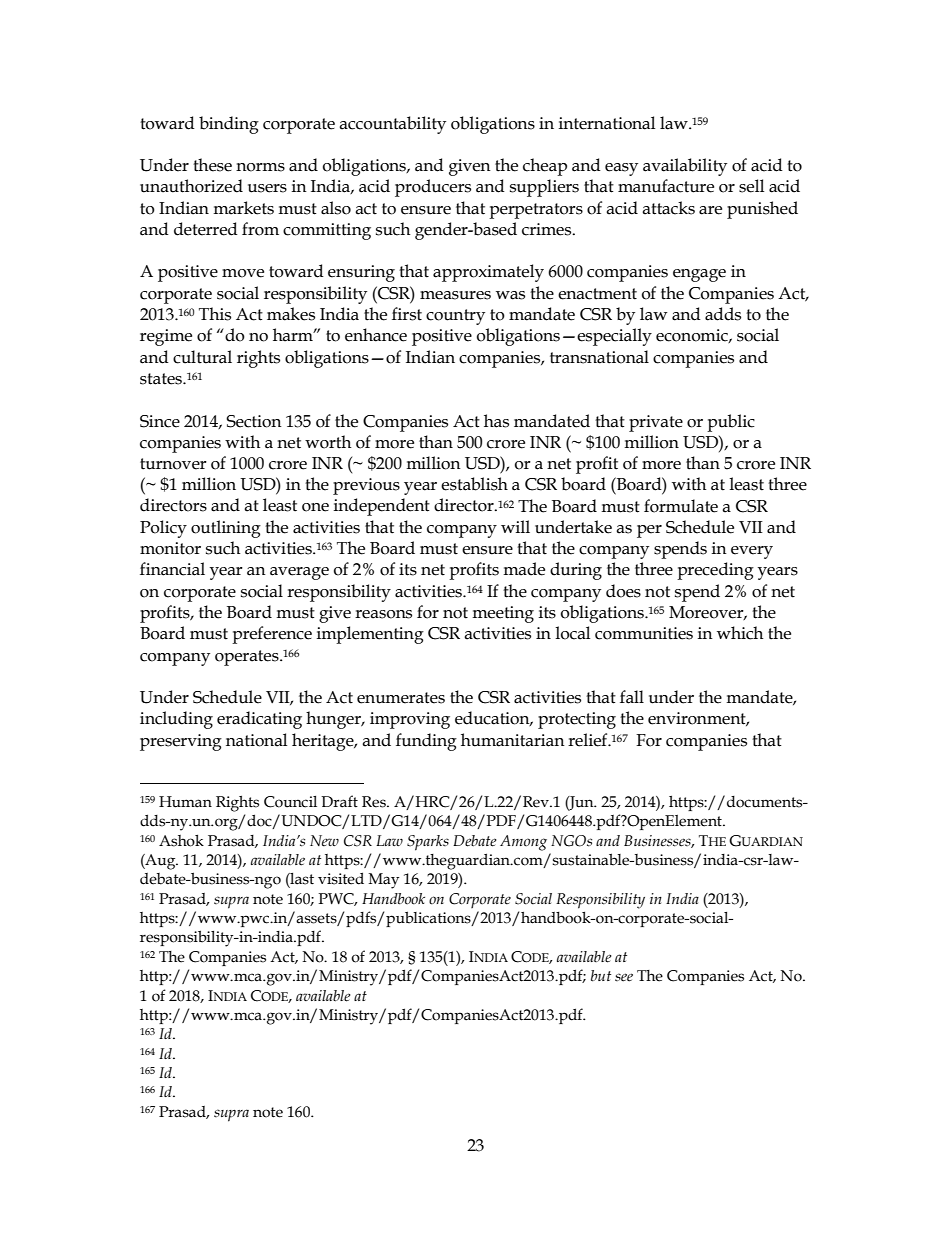  What do you see at coordinates (656, 423) in the screenshot?
I see `private` at bounding box center [656, 423].
